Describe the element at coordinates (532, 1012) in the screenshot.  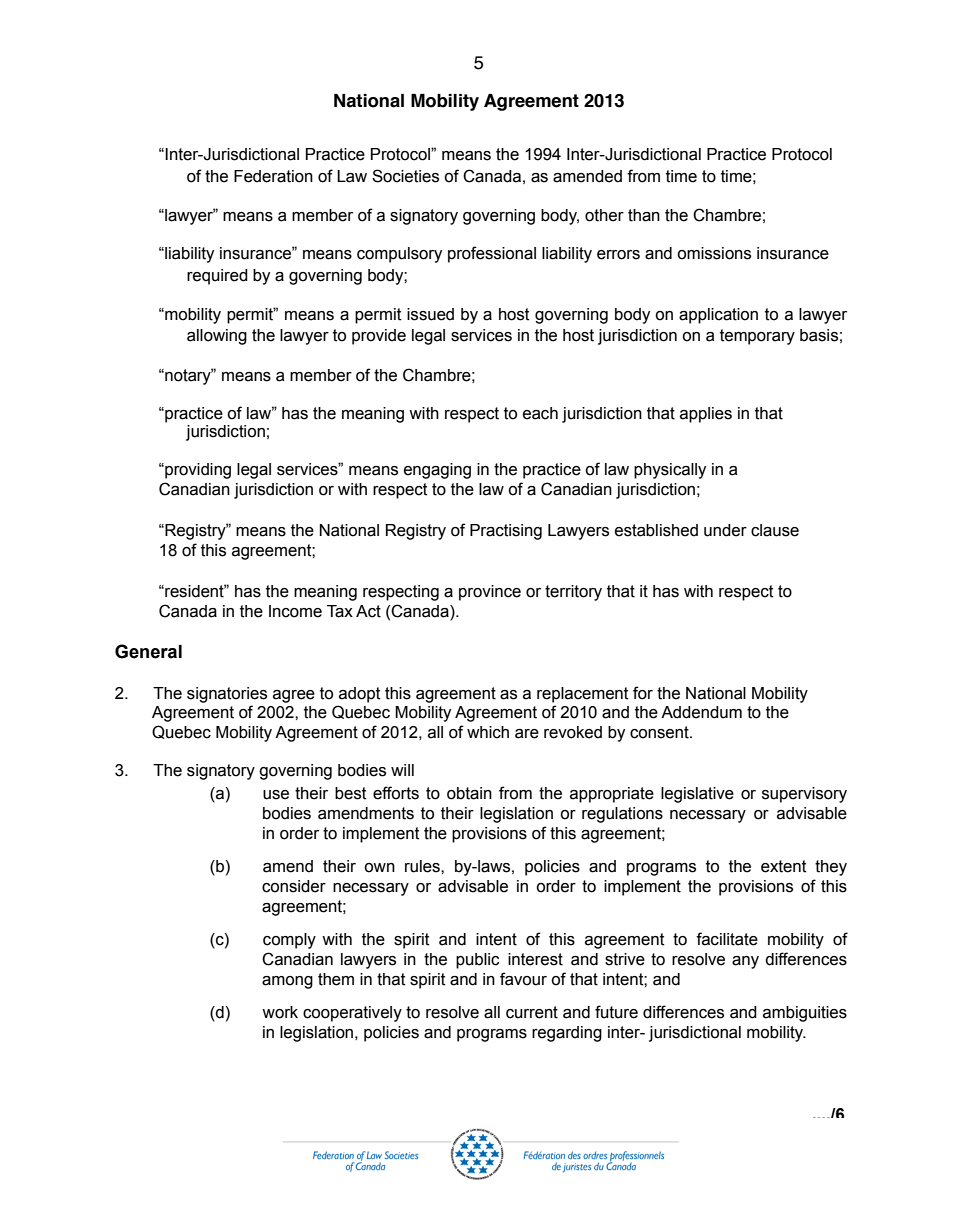
I see `current` at that location.
